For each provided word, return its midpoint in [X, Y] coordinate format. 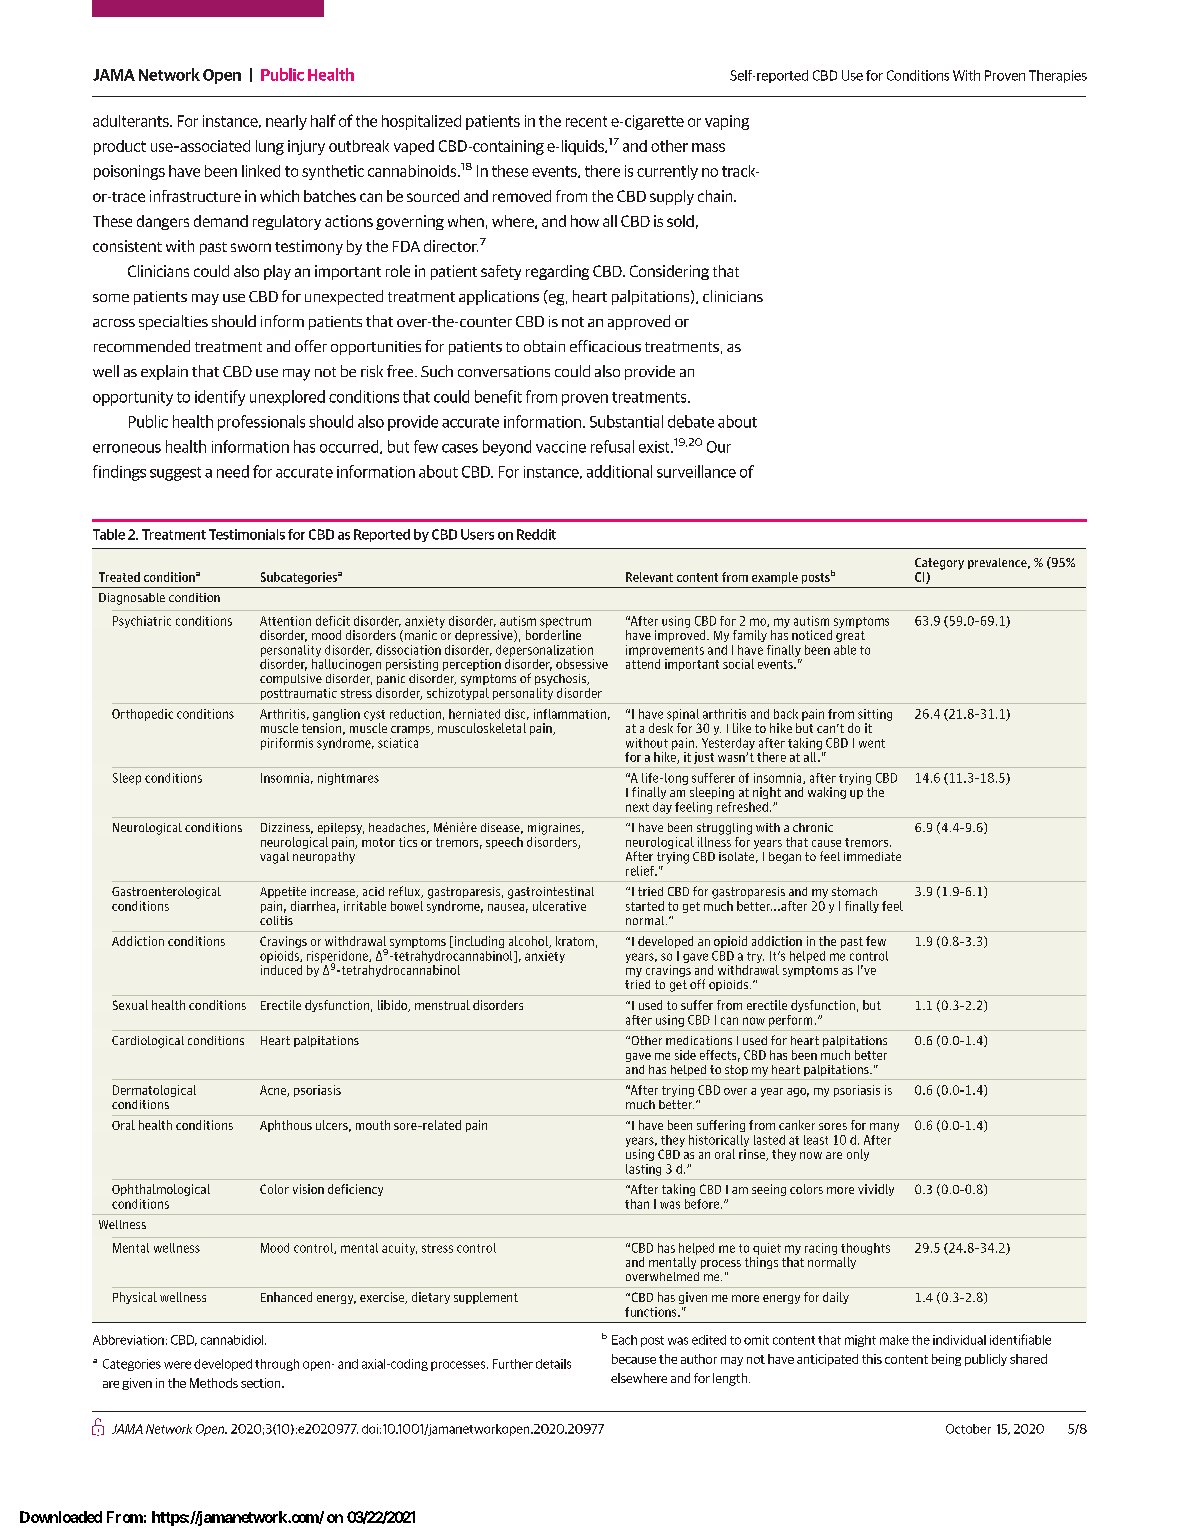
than [637, 1204]
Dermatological [154, 1091]
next [637, 807]
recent [586, 121]
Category [939, 564]
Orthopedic [142, 715]
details [553, 1364]
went [872, 743]
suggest [175, 474]
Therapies [1058, 76]
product [120, 147]
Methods [214, 1383]
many [884, 1127]
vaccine [561, 447]
